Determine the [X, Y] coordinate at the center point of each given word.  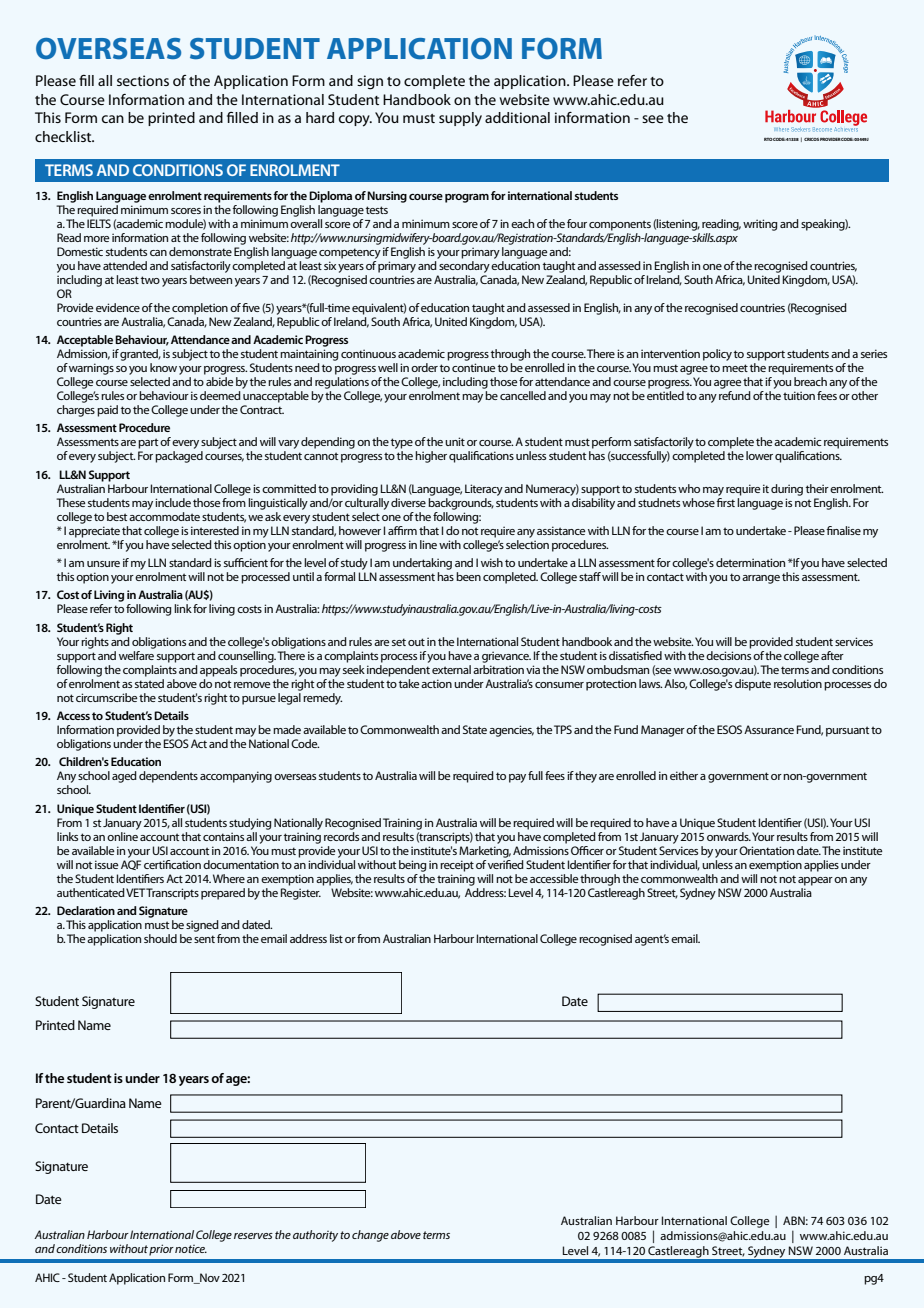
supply [460, 119]
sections [143, 80]
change [370, 1236]
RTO [768, 139]
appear [815, 881]
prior [161, 1250]
